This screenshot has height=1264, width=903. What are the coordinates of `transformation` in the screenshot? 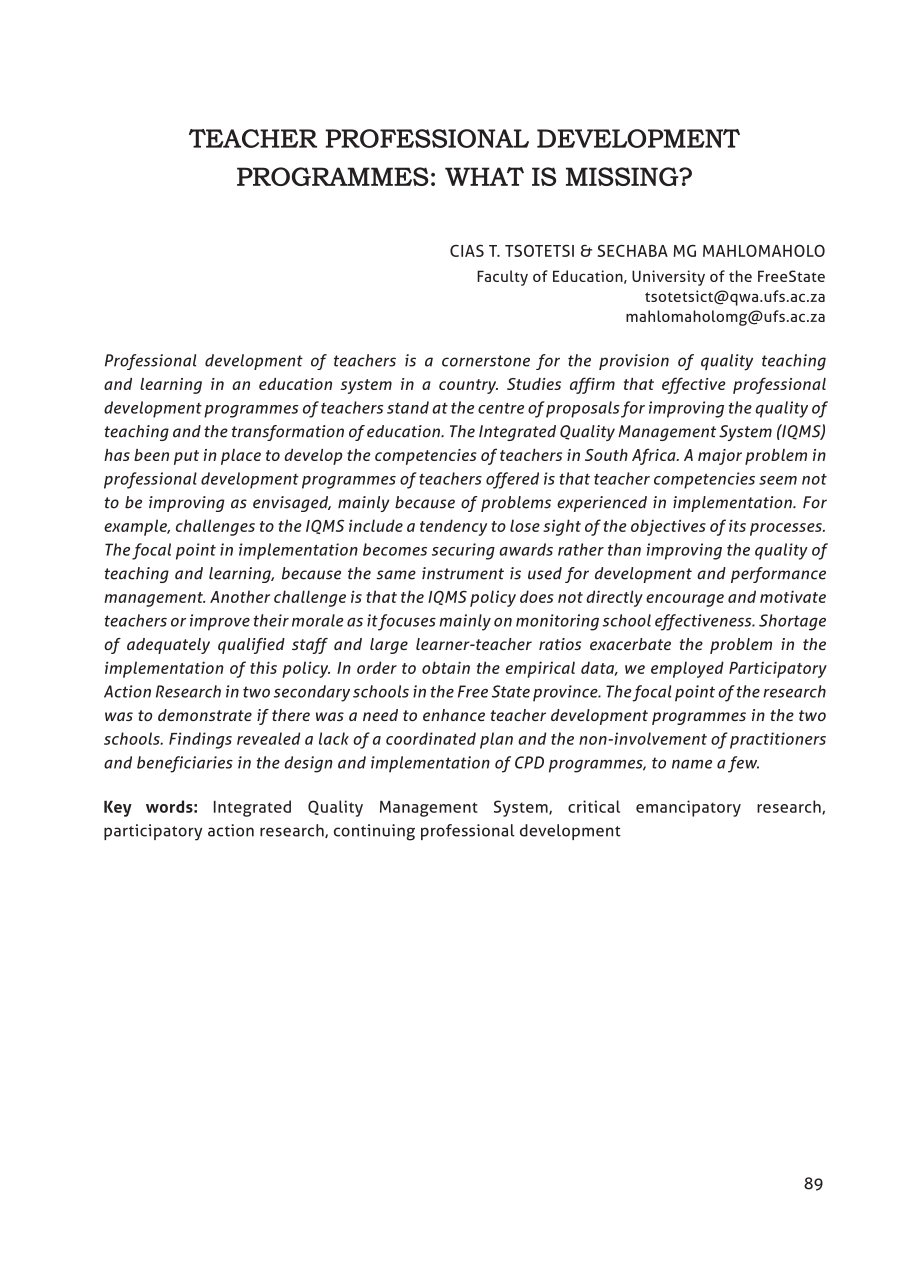 It's located at (288, 433).
